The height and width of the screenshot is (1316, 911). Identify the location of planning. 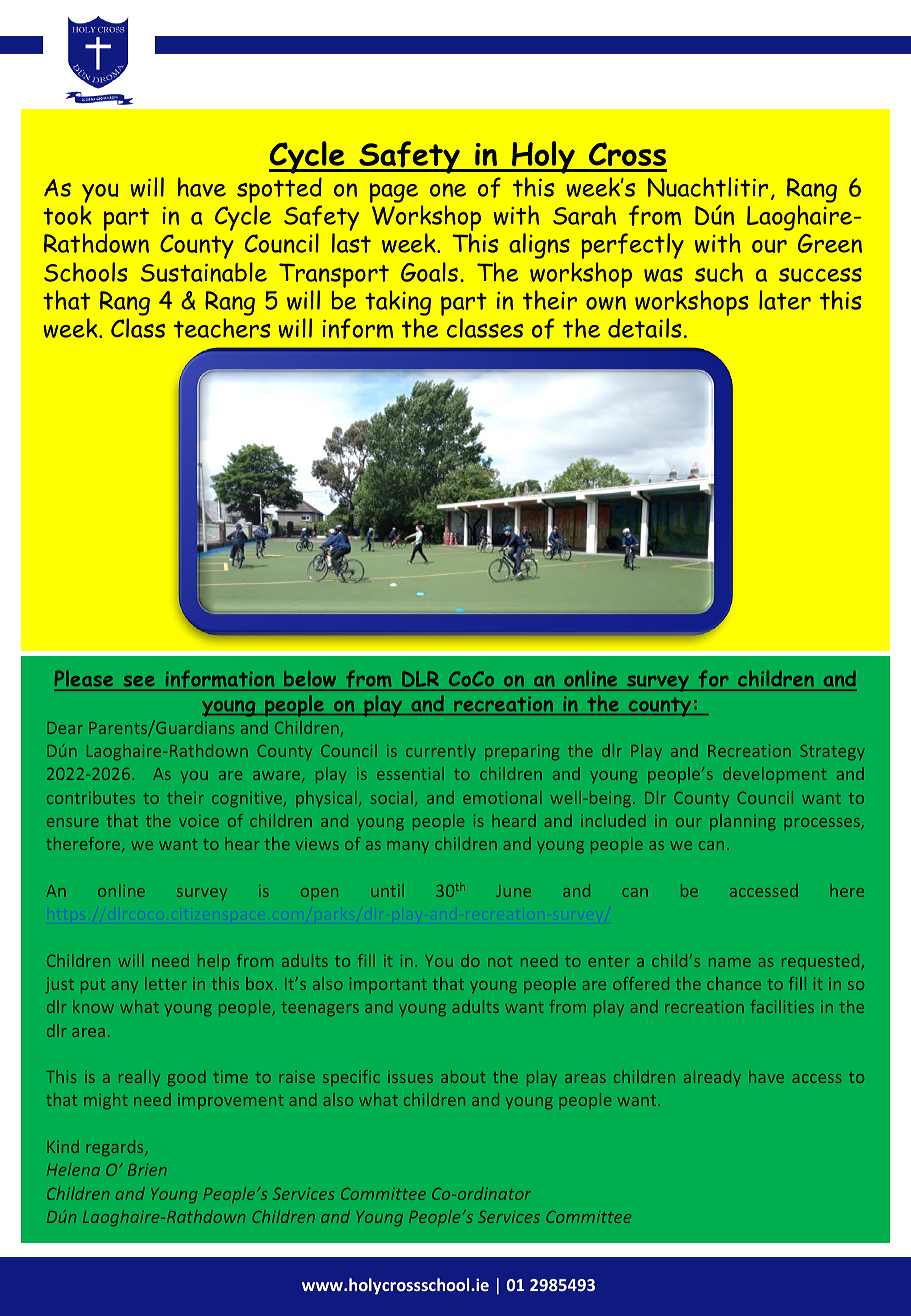
(743, 822).
